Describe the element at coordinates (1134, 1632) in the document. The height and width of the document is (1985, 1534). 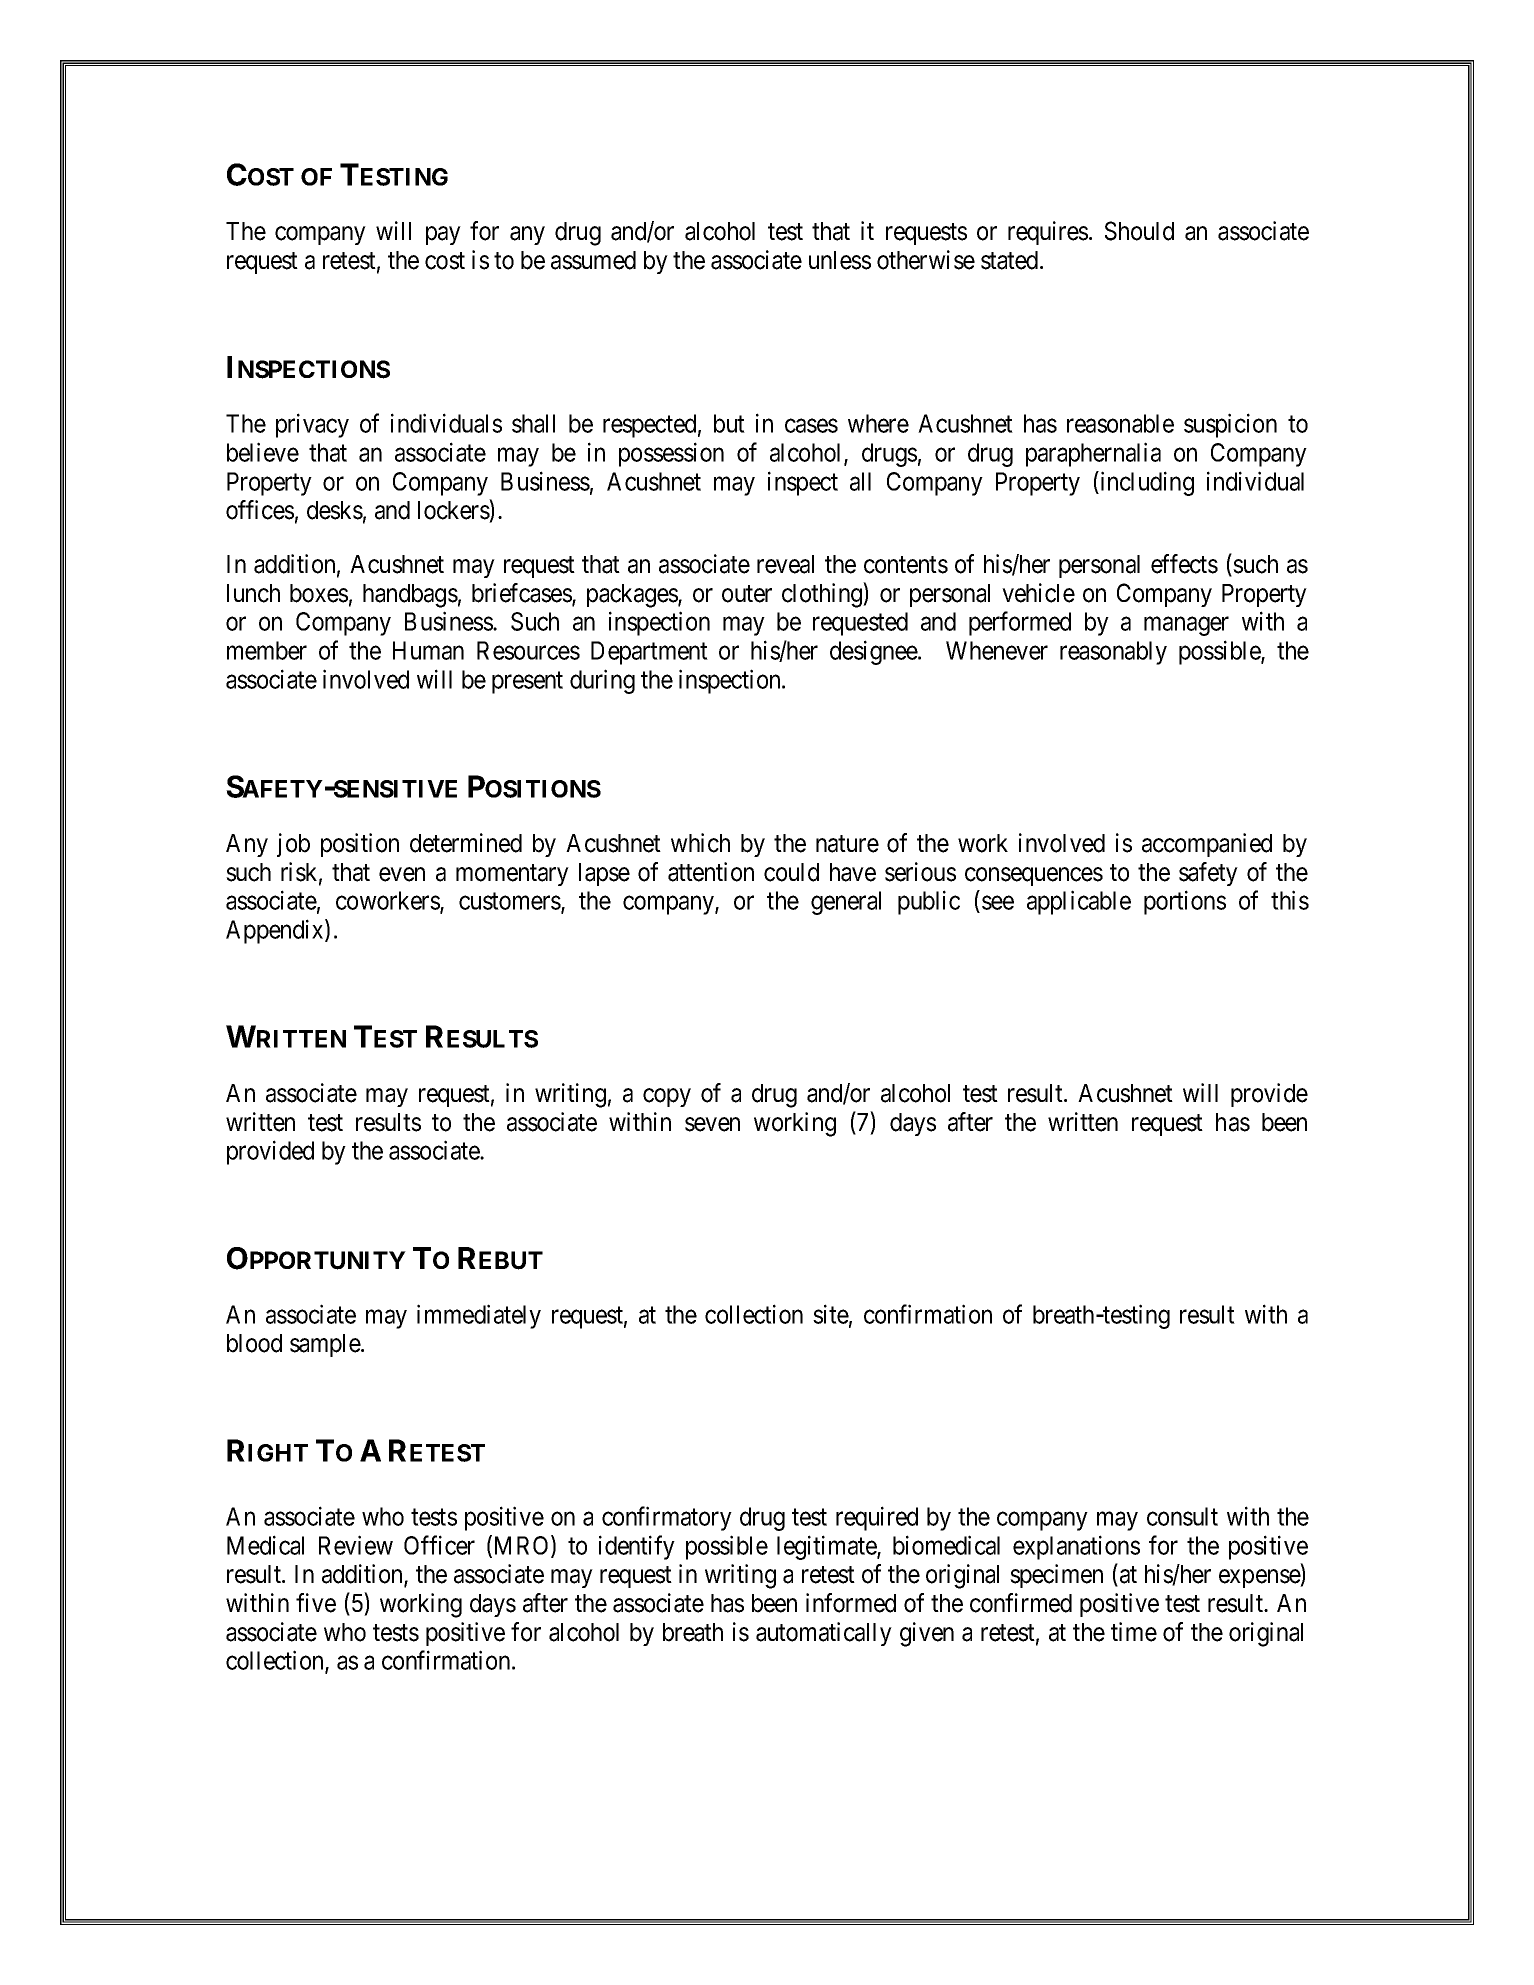
I see `time` at that location.
